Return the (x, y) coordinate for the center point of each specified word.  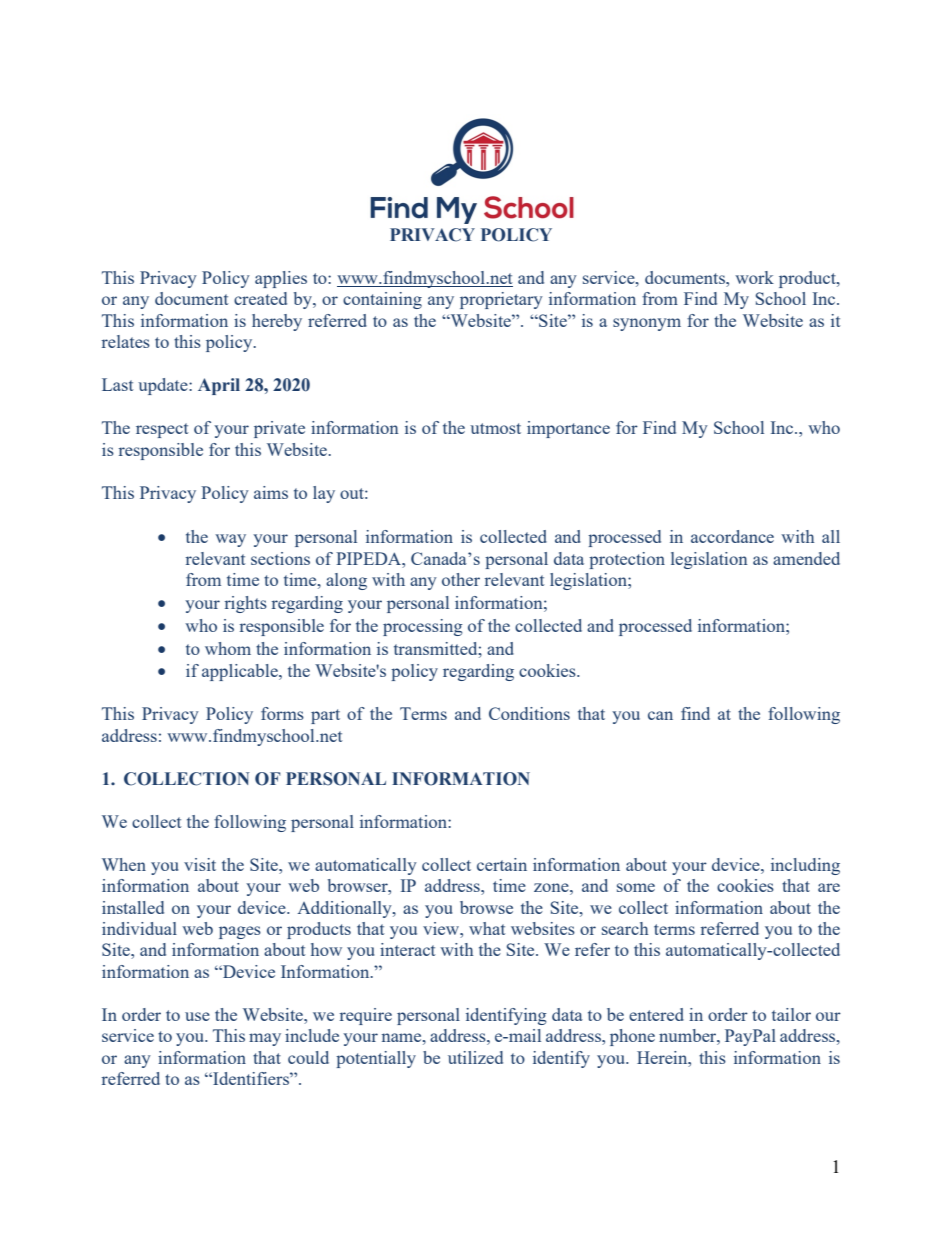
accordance (732, 536)
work (754, 277)
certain (502, 864)
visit (200, 864)
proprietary (501, 300)
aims (271, 492)
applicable (241, 672)
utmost (495, 428)
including (805, 866)
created (260, 298)
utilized (475, 1057)
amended (806, 558)
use (197, 1016)
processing (423, 627)
